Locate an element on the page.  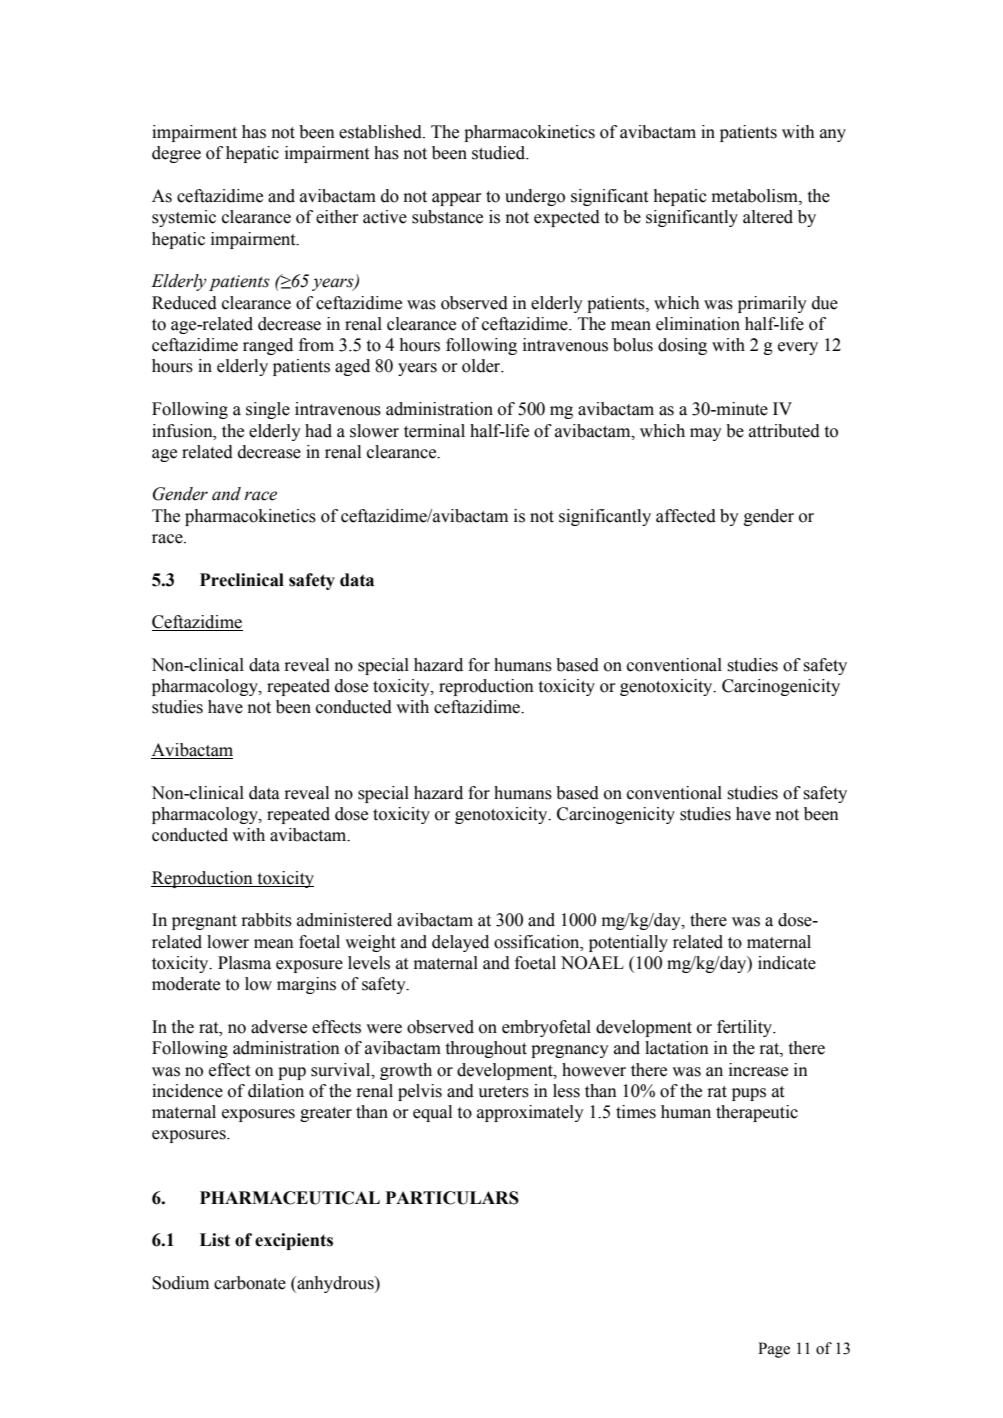
Page is located at coordinates (774, 1350).
